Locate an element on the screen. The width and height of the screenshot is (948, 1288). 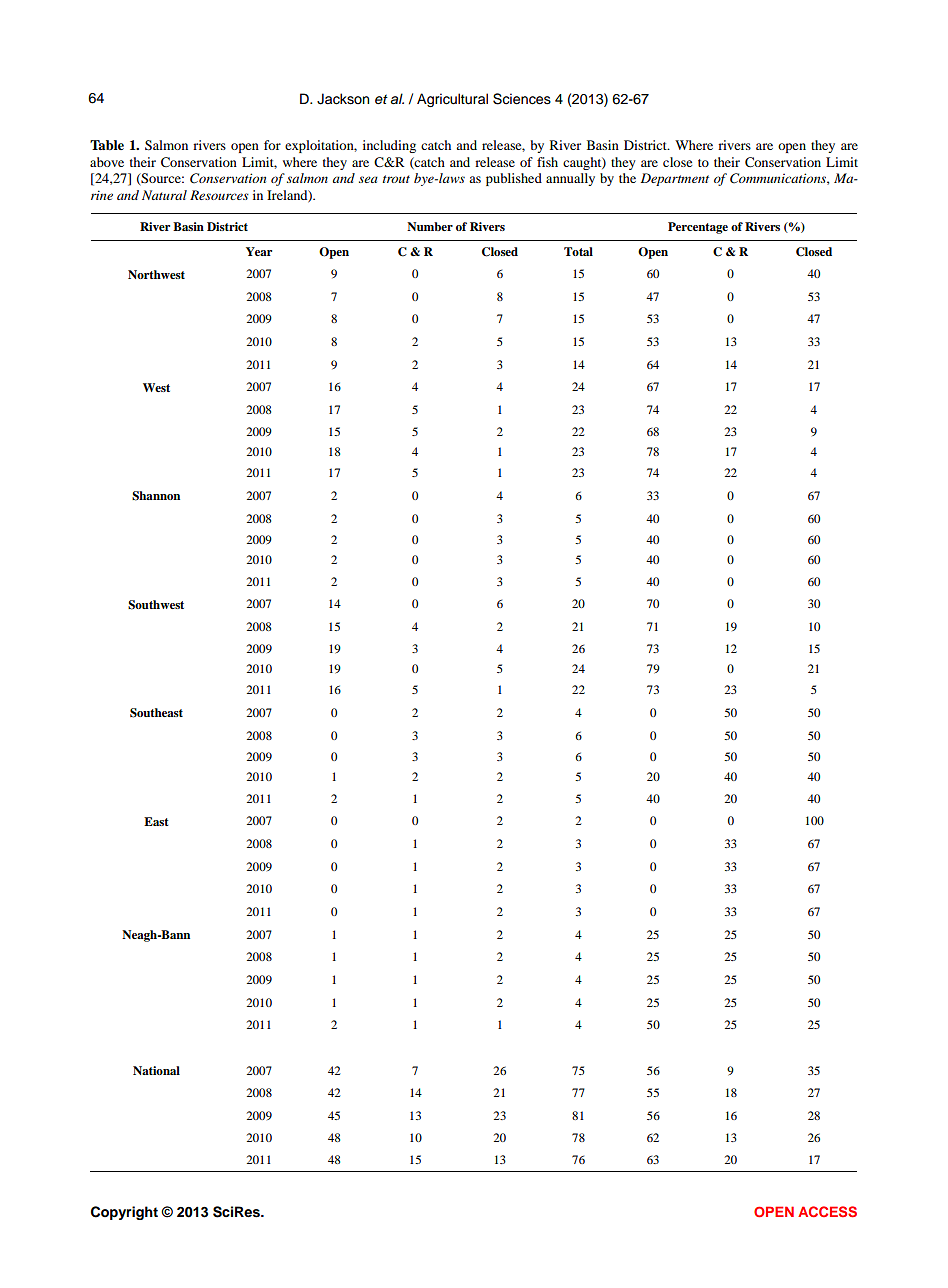
Copyright is located at coordinates (124, 1213).
